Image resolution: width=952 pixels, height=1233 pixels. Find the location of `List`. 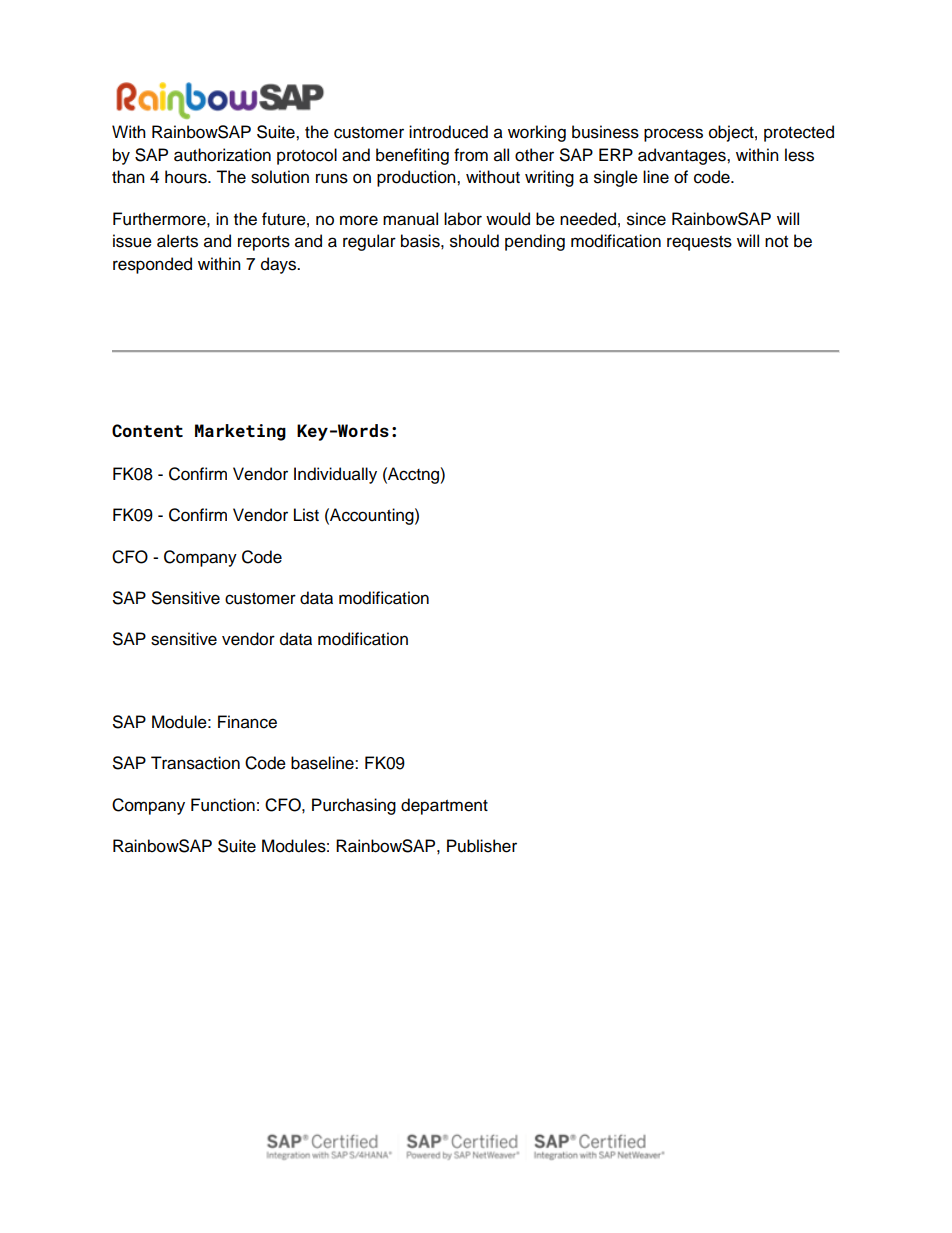

List is located at coordinates (306, 515).
